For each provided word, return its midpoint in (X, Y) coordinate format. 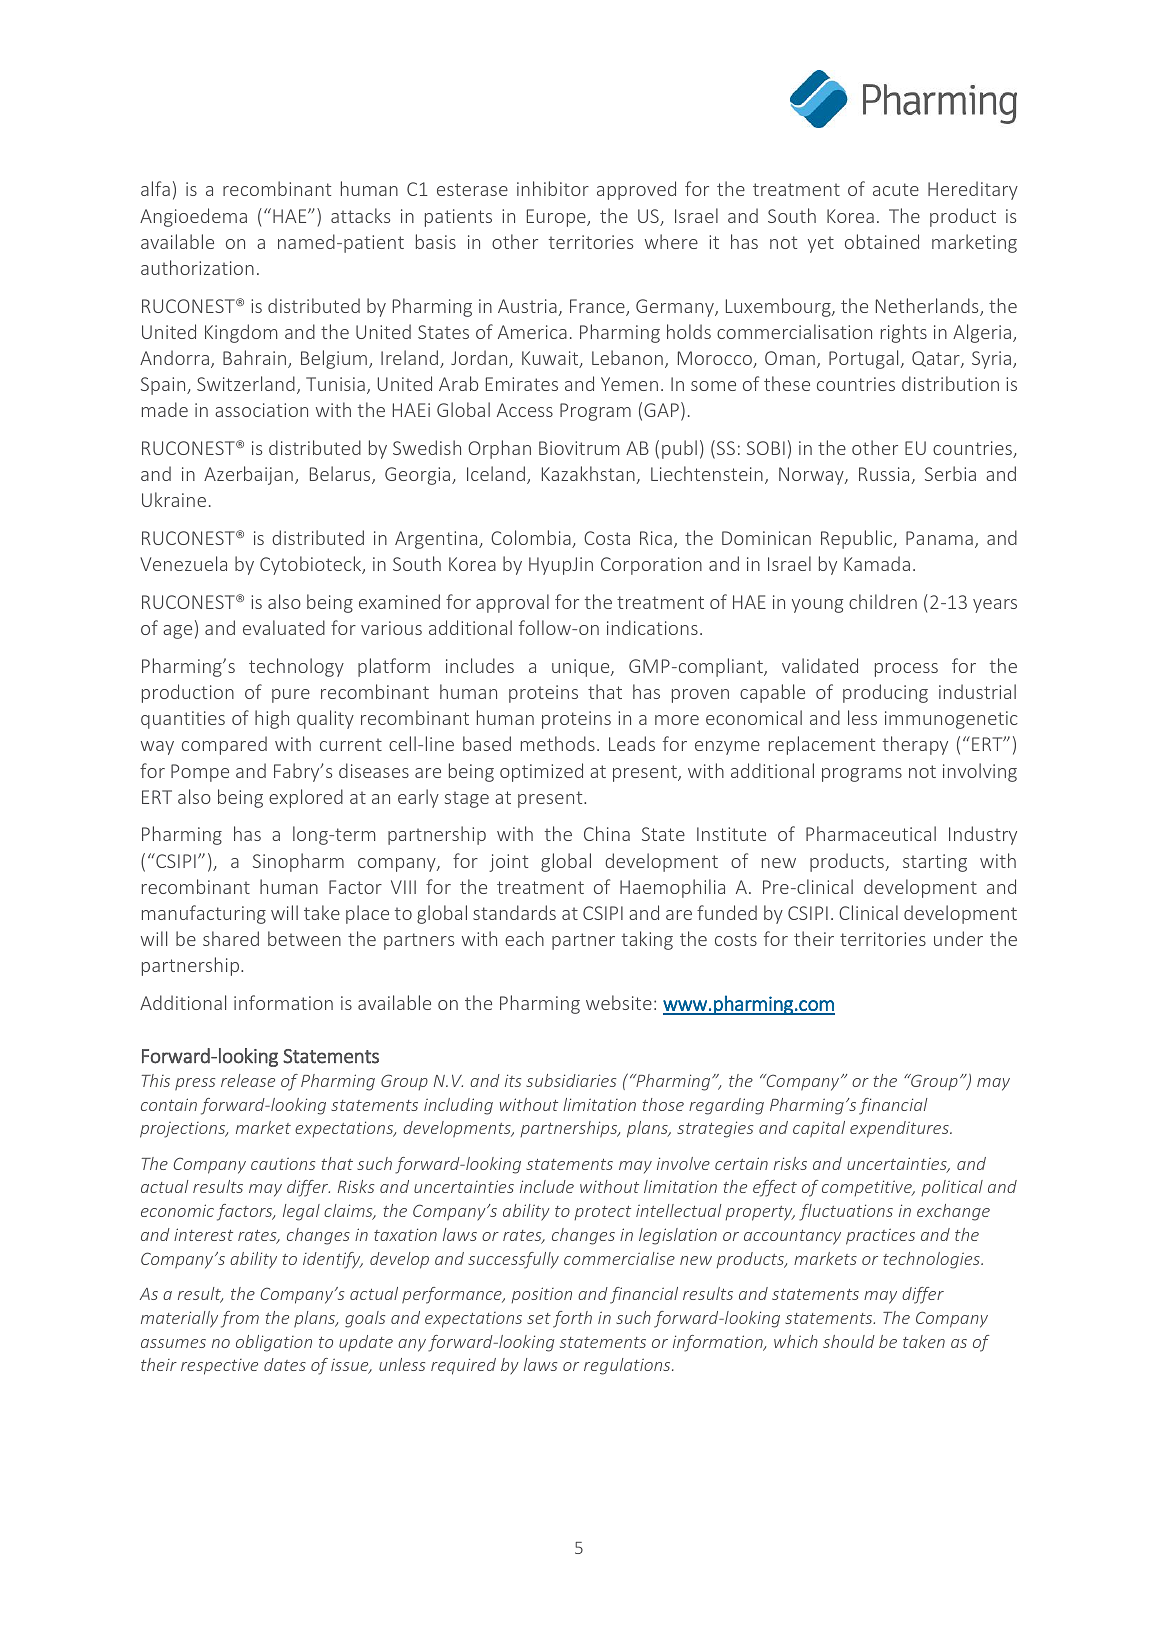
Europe (557, 218)
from (240, 1319)
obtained (882, 241)
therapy (915, 745)
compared (224, 745)
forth (572, 1319)
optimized (541, 772)
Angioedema (193, 217)
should (849, 1341)
